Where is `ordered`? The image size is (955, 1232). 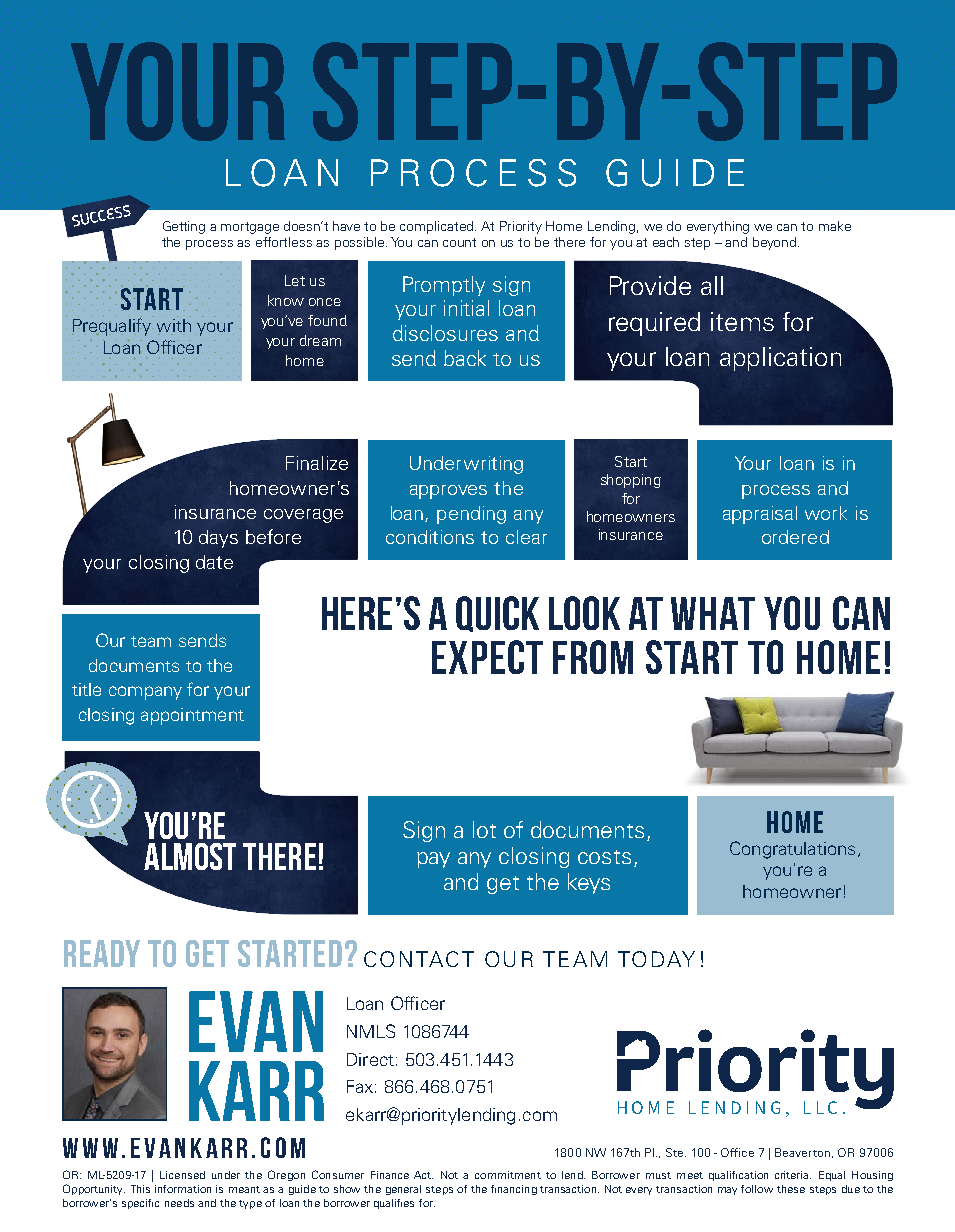 ordered is located at coordinates (795, 537).
